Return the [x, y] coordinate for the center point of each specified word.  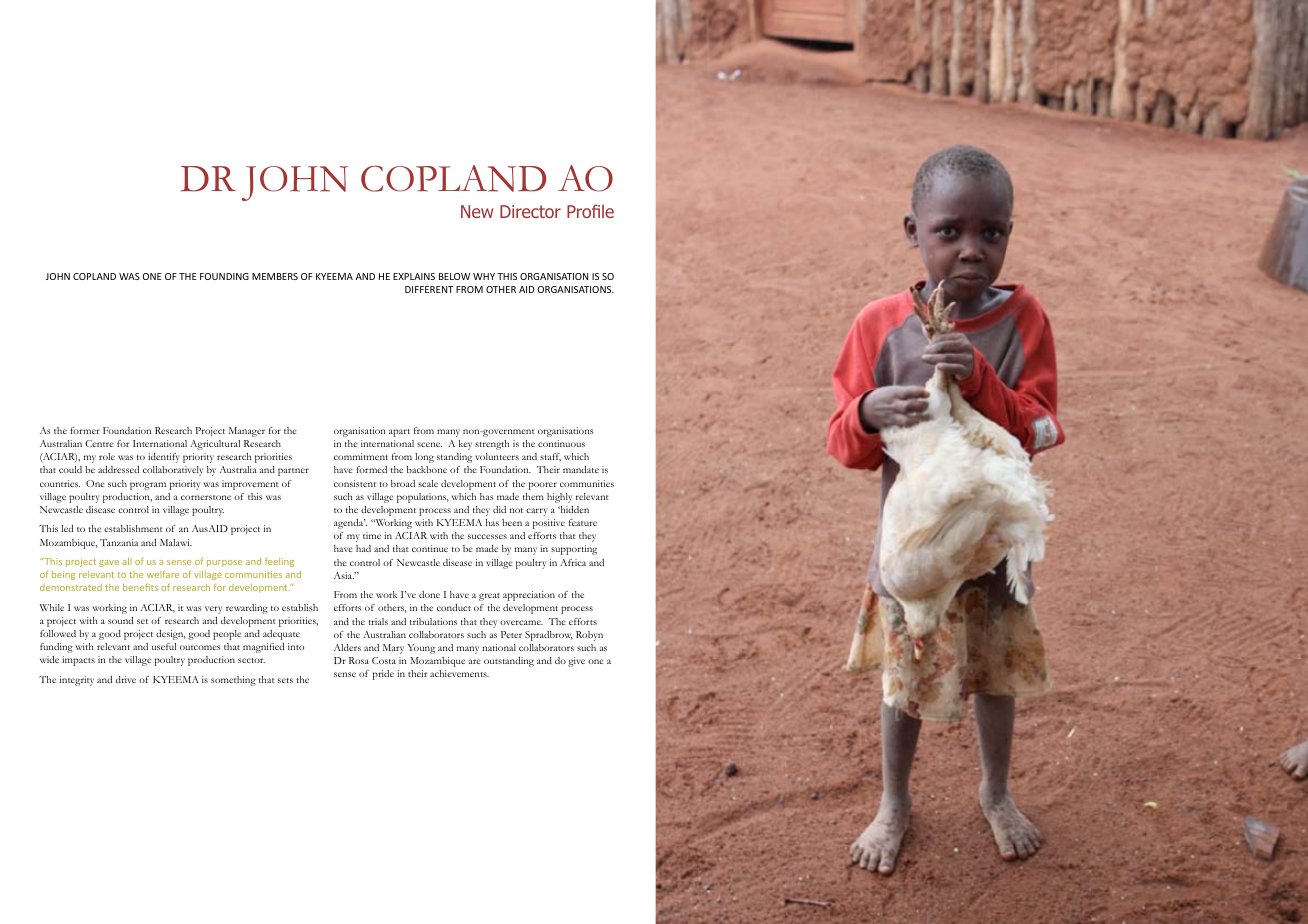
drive [126, 679]
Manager [247, 432]
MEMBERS [275, 276]
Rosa [359, 660]
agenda [350, 524]
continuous [561, 443]
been [512, 522]
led [67, 528]
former [85, 430]
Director [530, 211]
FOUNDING [224, 276]
